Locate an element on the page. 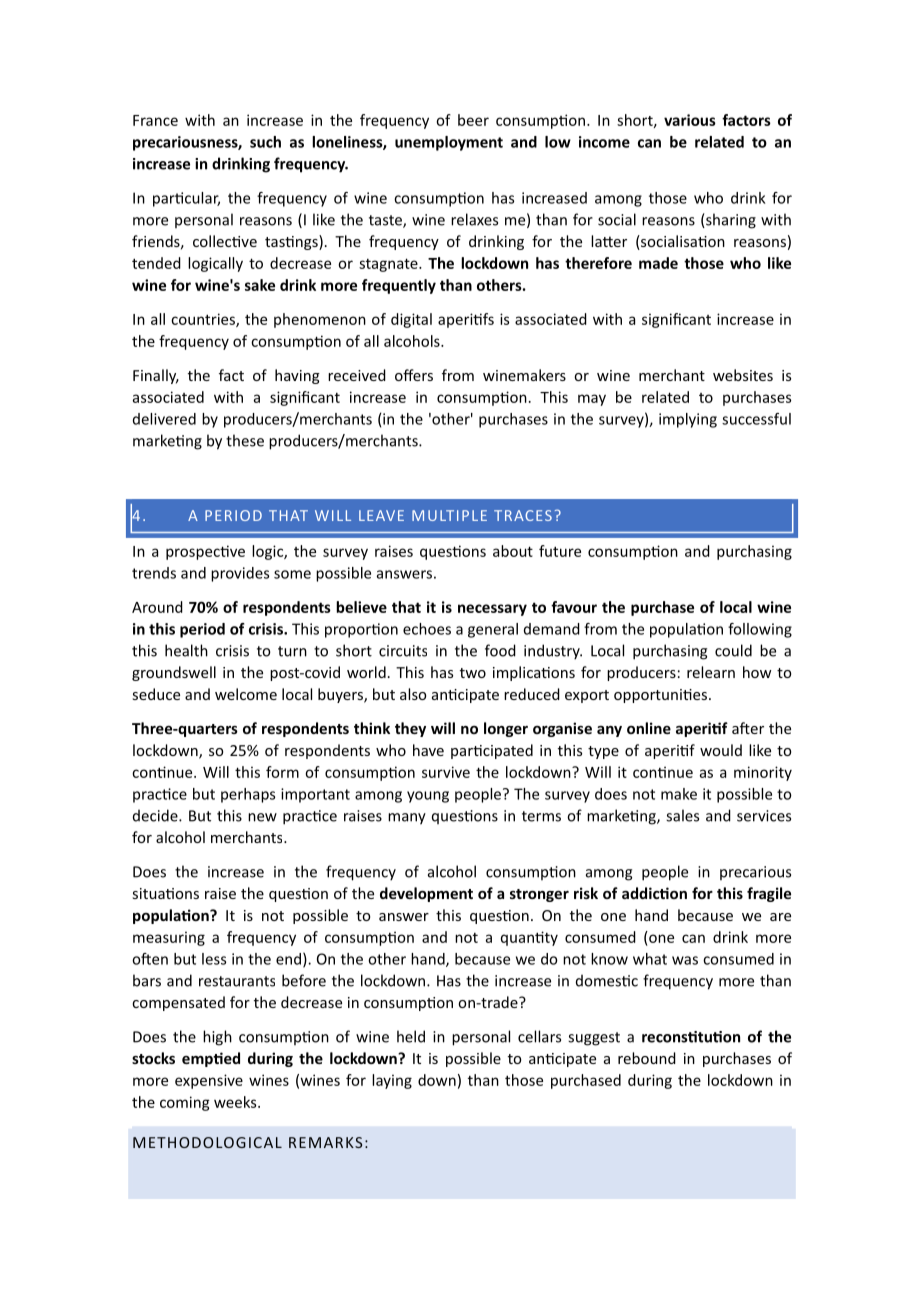  unemployment is located at coordinates (449, 143).
